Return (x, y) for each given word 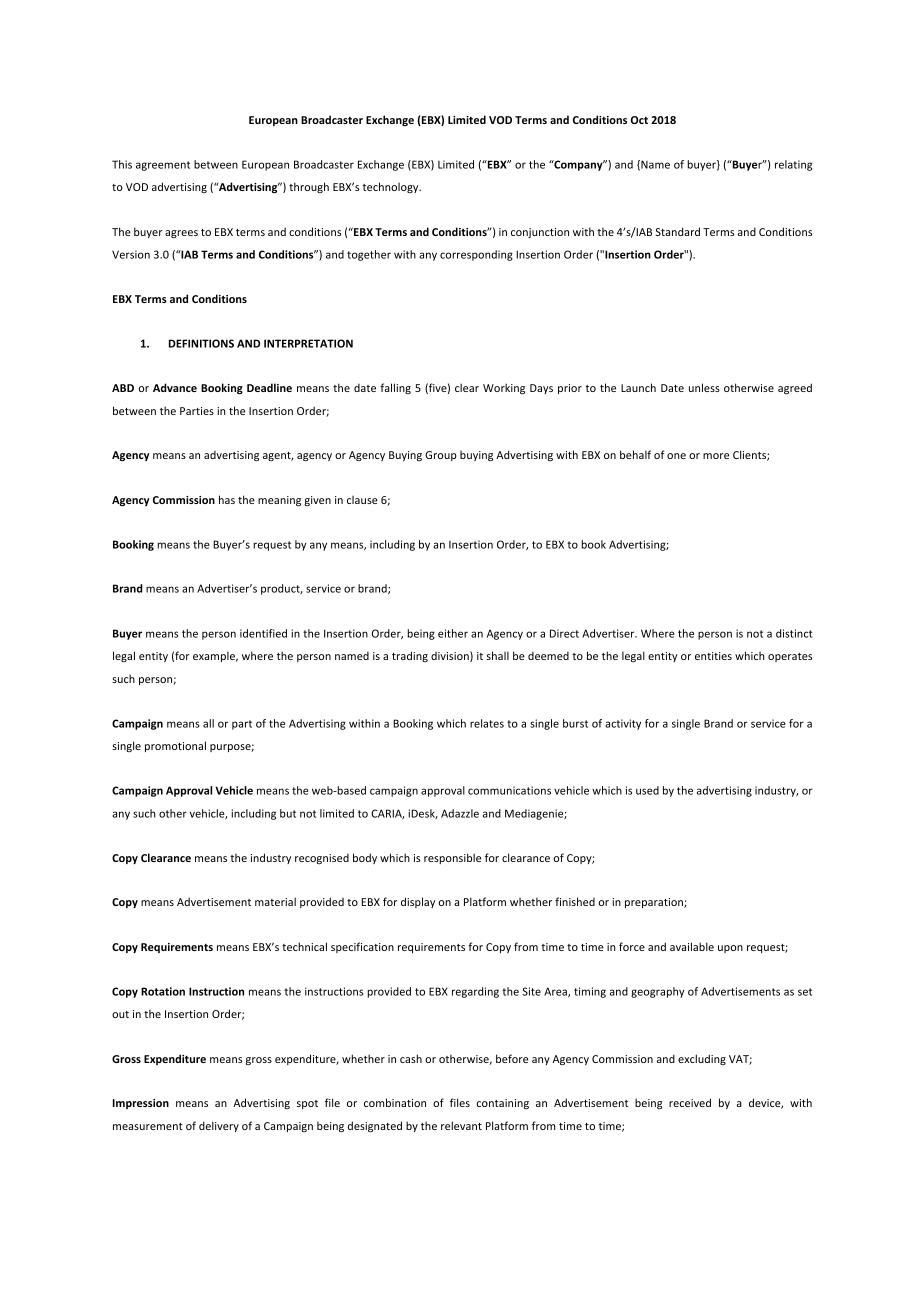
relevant (461, 1125)
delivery (219, 1126)
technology (392, 187)
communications (509, 790)
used (647, 790)
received (690, 1102)
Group (441, 456)
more (716, 456)
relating (793, 165)
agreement (163, 166)
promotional (175, 746)
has (227, 499)
